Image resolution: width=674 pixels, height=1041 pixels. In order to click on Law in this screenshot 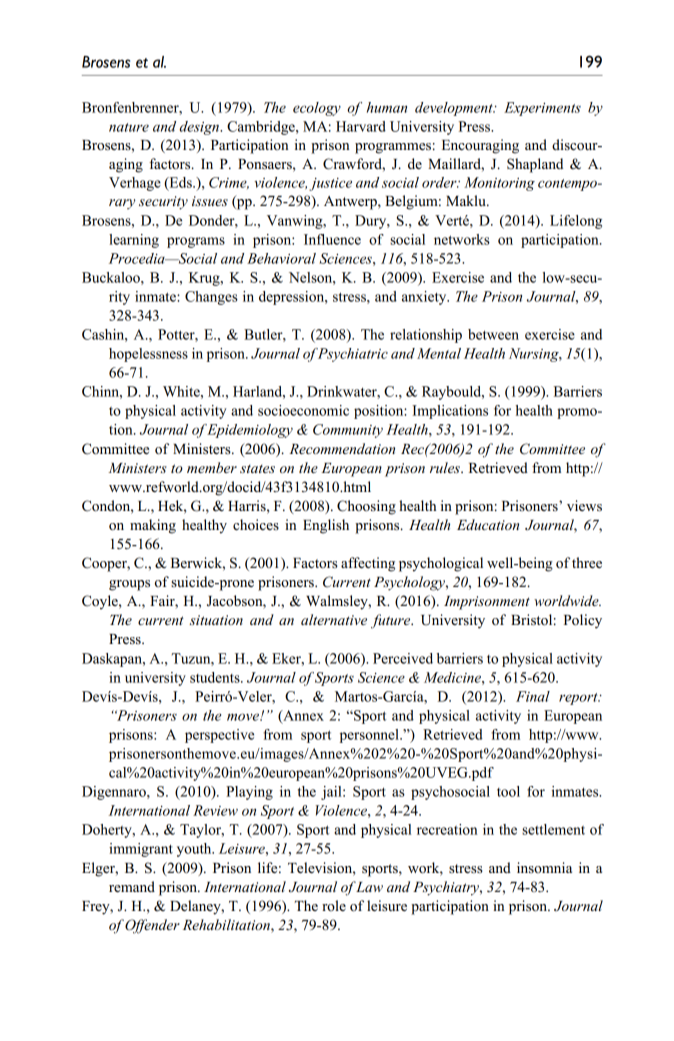, I will do `click(369, 887)`.
